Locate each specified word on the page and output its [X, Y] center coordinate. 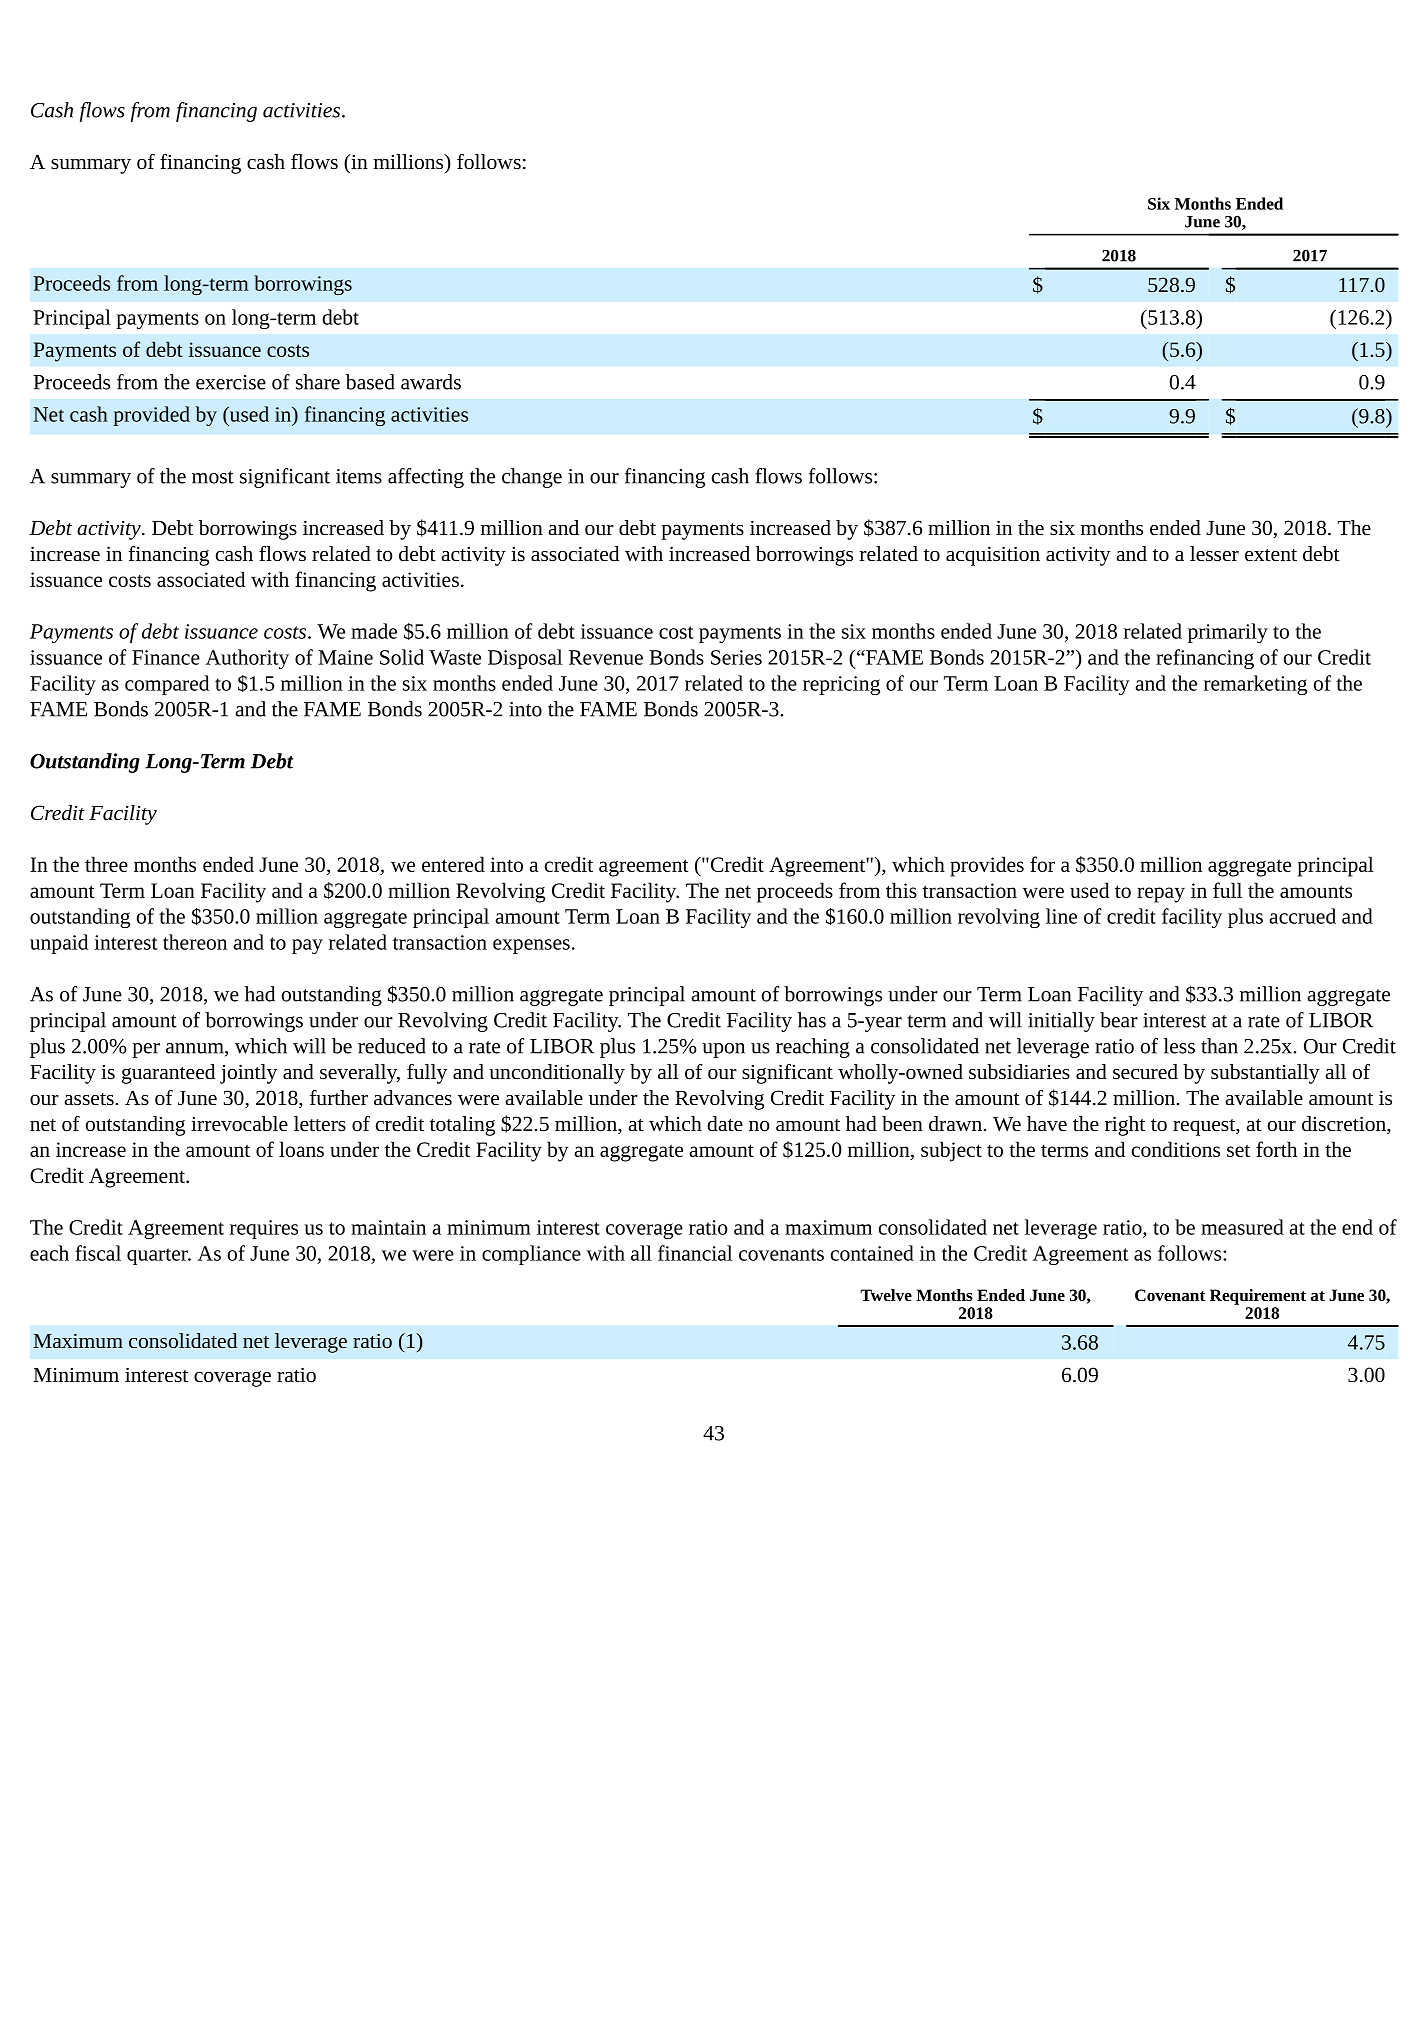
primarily [1228, 633]
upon [723, 1050]
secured [1145, 1071]
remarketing [1255, 685]
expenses [531, 946]
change [532, 478]
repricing [841, 685]
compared [167, 685]
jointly [248, 1074]
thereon [195, 942]
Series [736, 657]
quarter [158, 1256]
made [374, 631]
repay [1161, 895]
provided [152, 416]
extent [1271, 555]
